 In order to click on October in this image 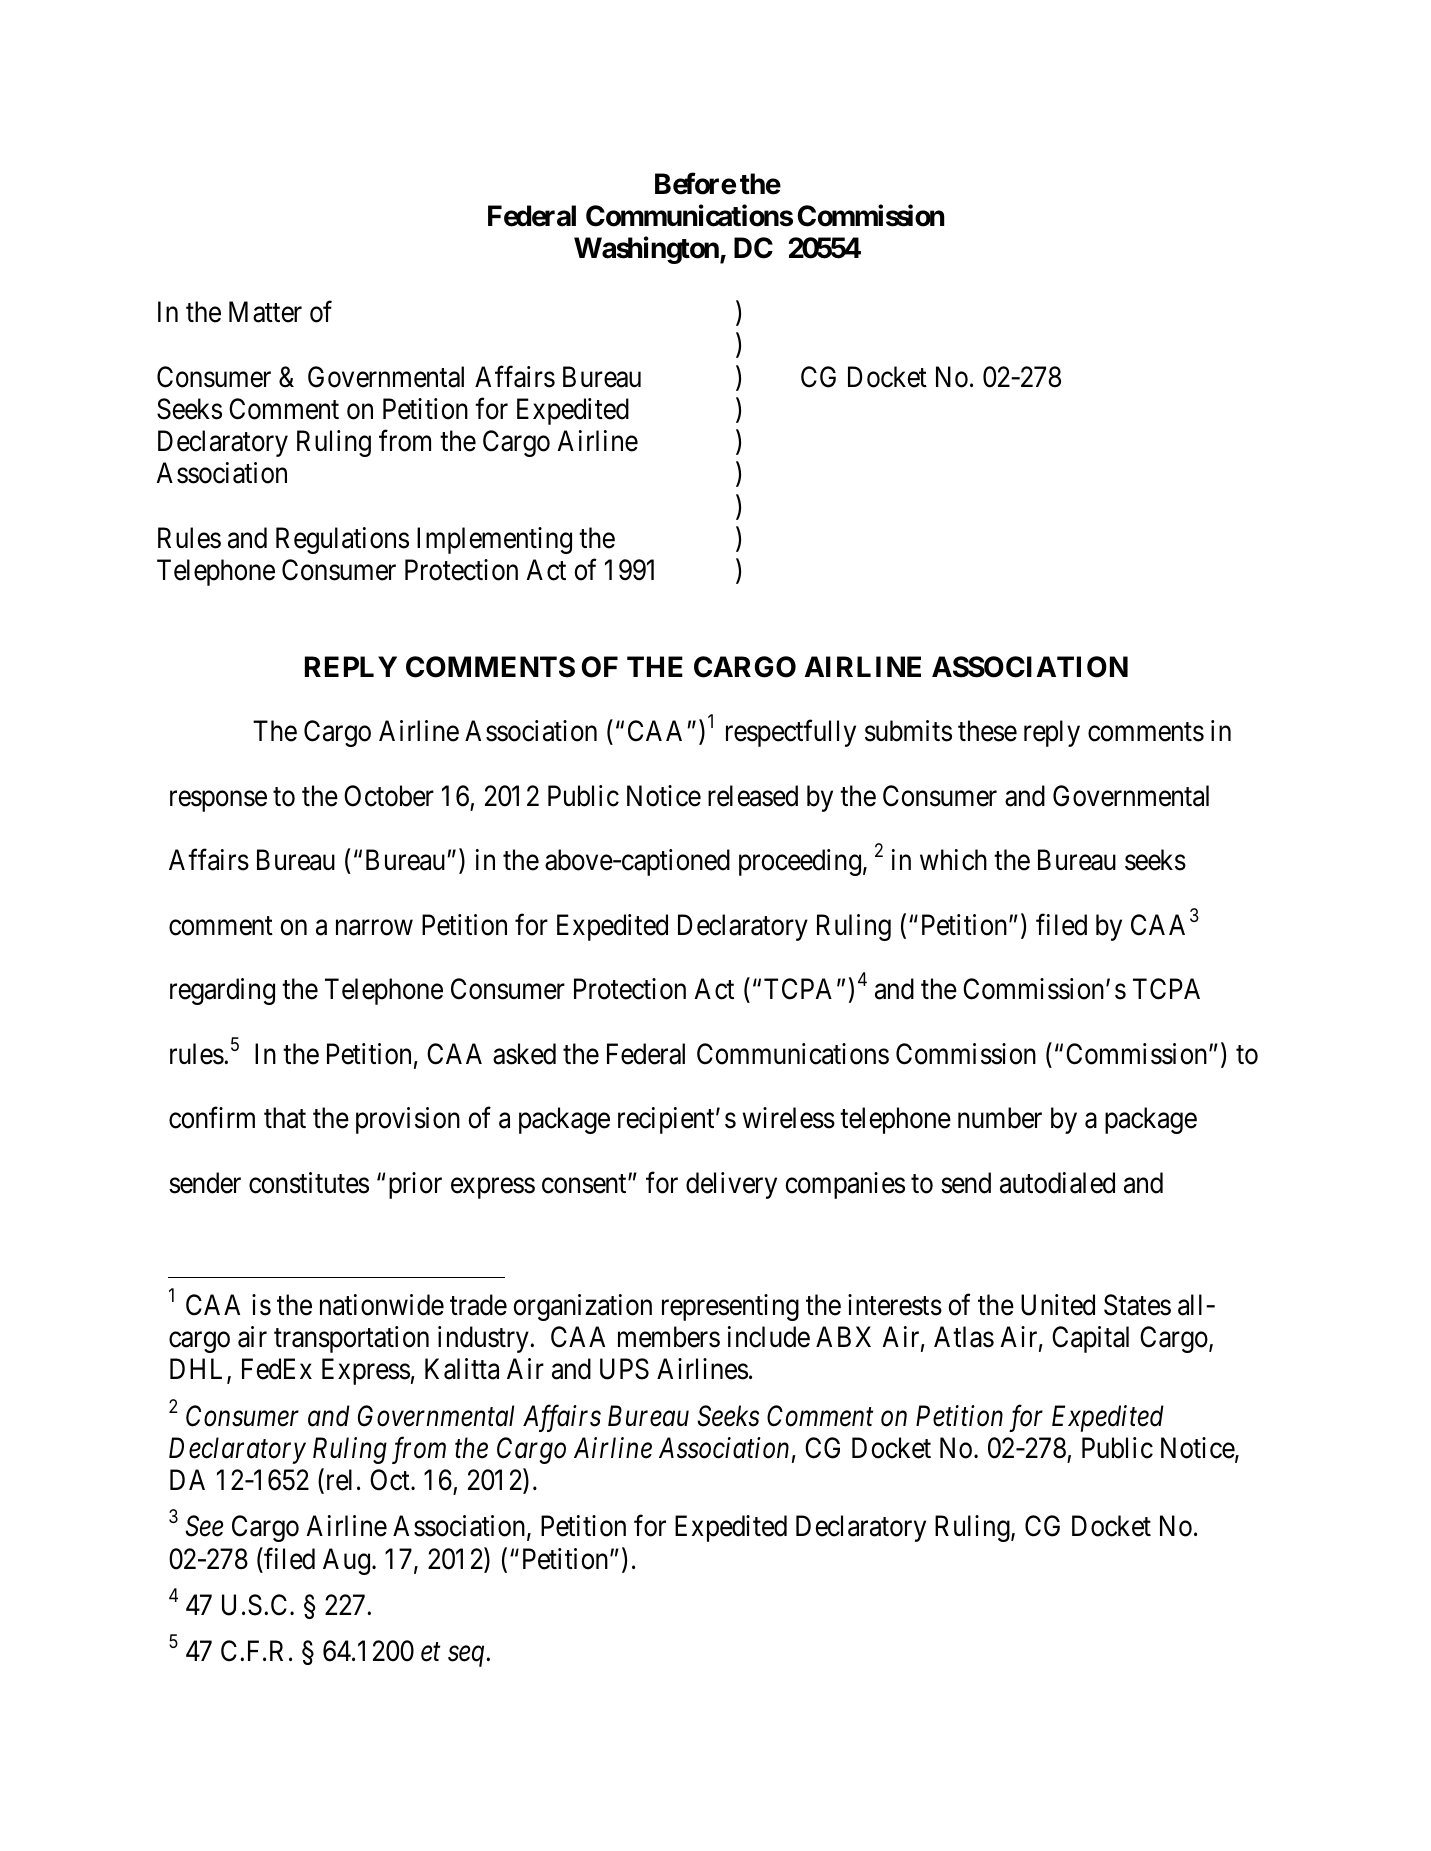, I will do `click(389, 796)`.
